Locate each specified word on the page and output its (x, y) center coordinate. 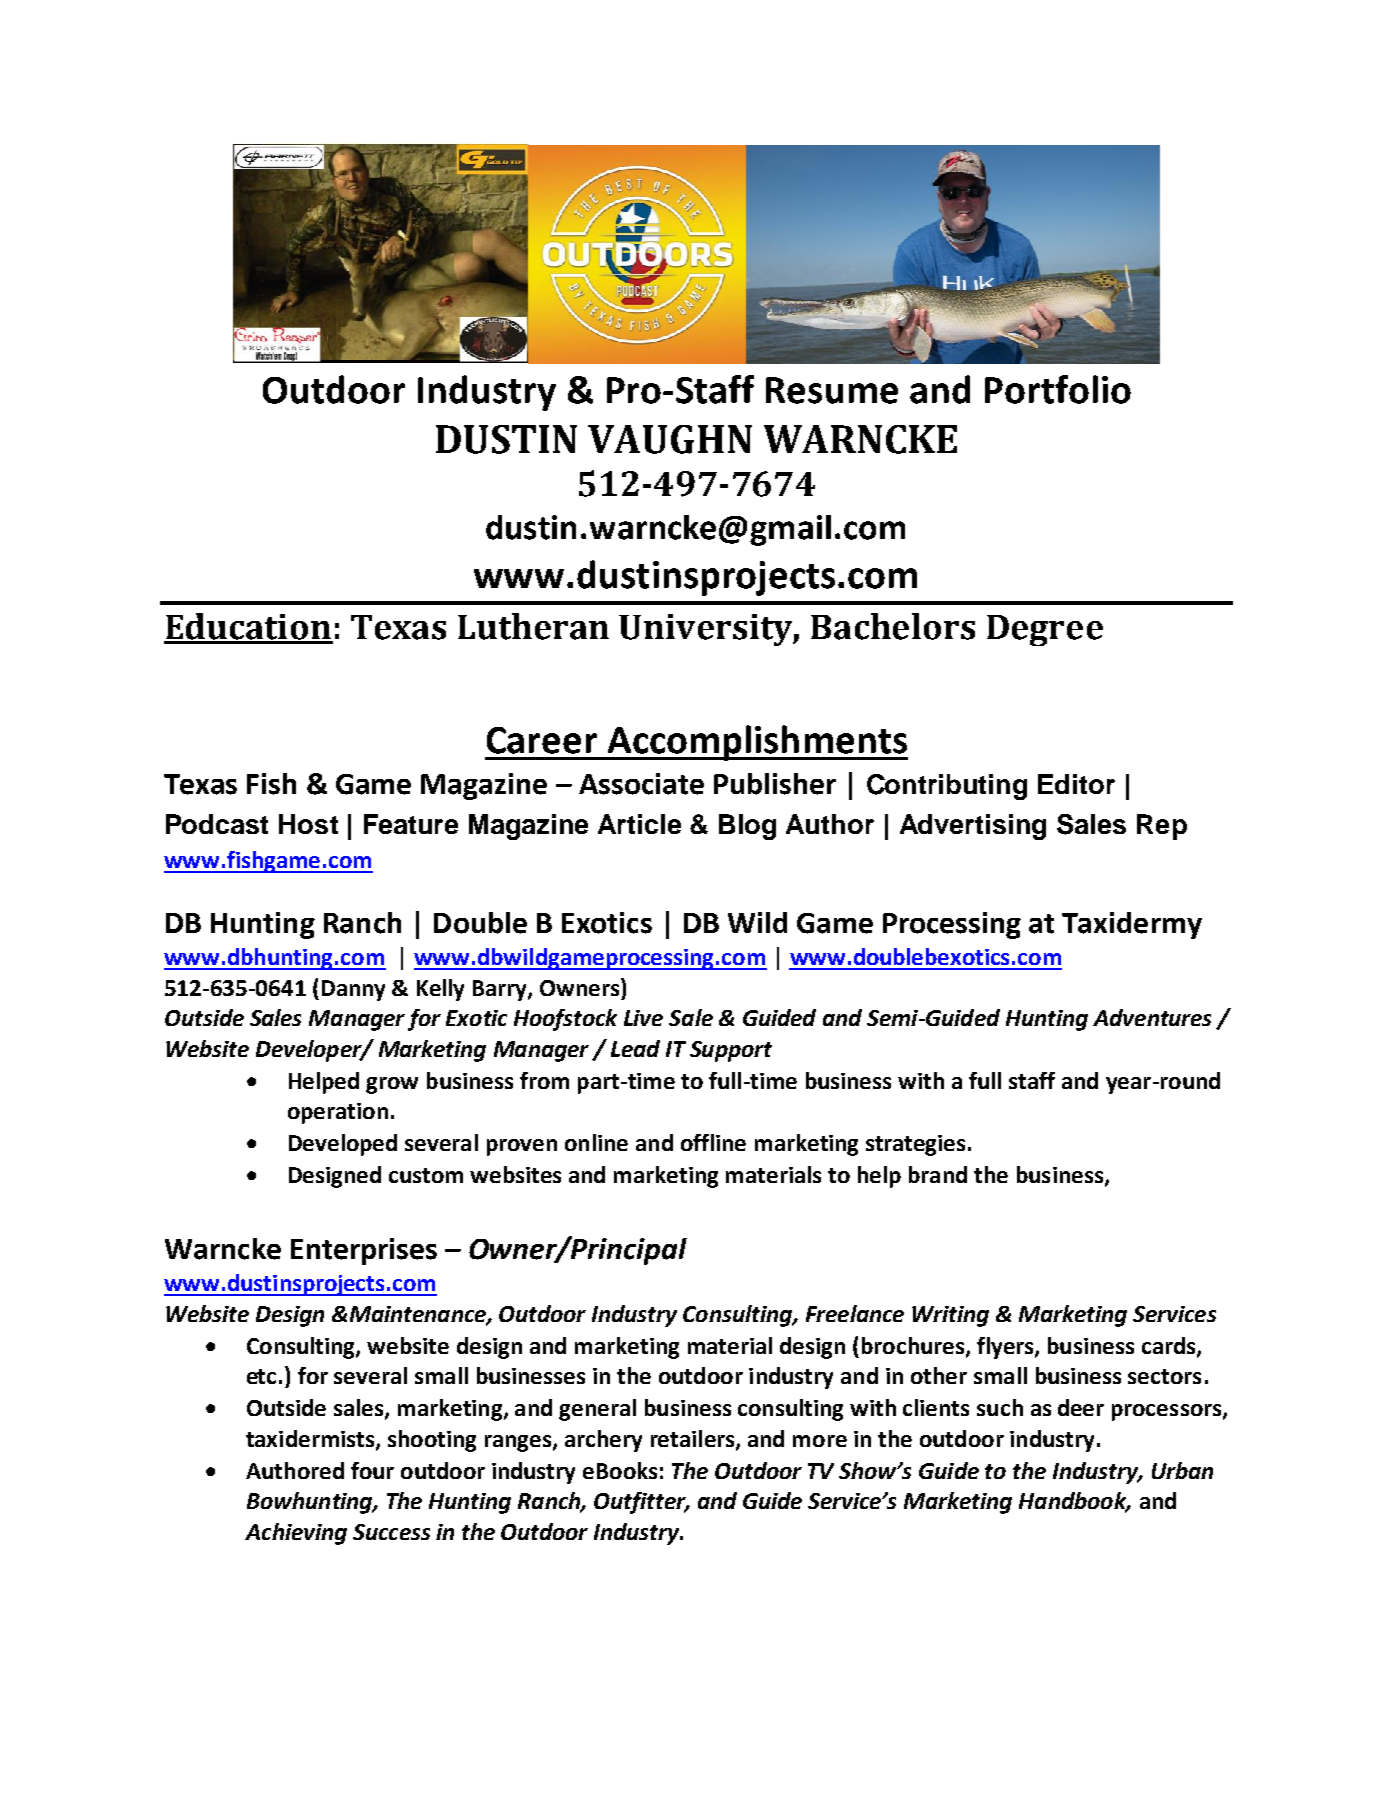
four (372, 1470)
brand (938, 1174)
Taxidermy (1132, 925)
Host (308, 824)
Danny (353, 990)
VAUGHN (670, 439)
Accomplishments (756, 743)
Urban (1182, 1470)
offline (713, 1142)
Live (643, 1018)
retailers (694, 1439)
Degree (1045, 630)
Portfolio (1058, 389)
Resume (832, 390)
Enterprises (364, 1251)
